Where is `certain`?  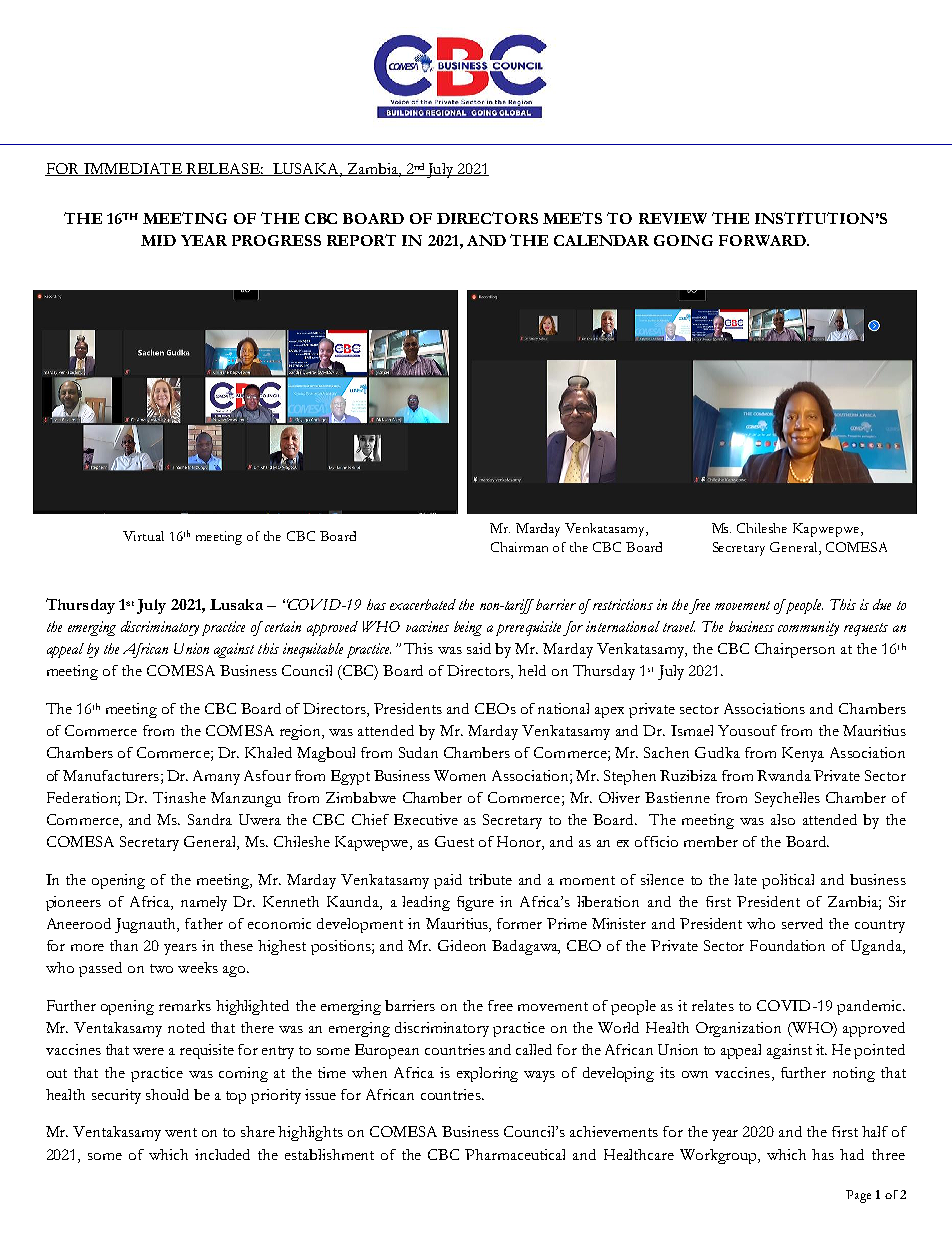
certain is located at coordinates (281, 626).
